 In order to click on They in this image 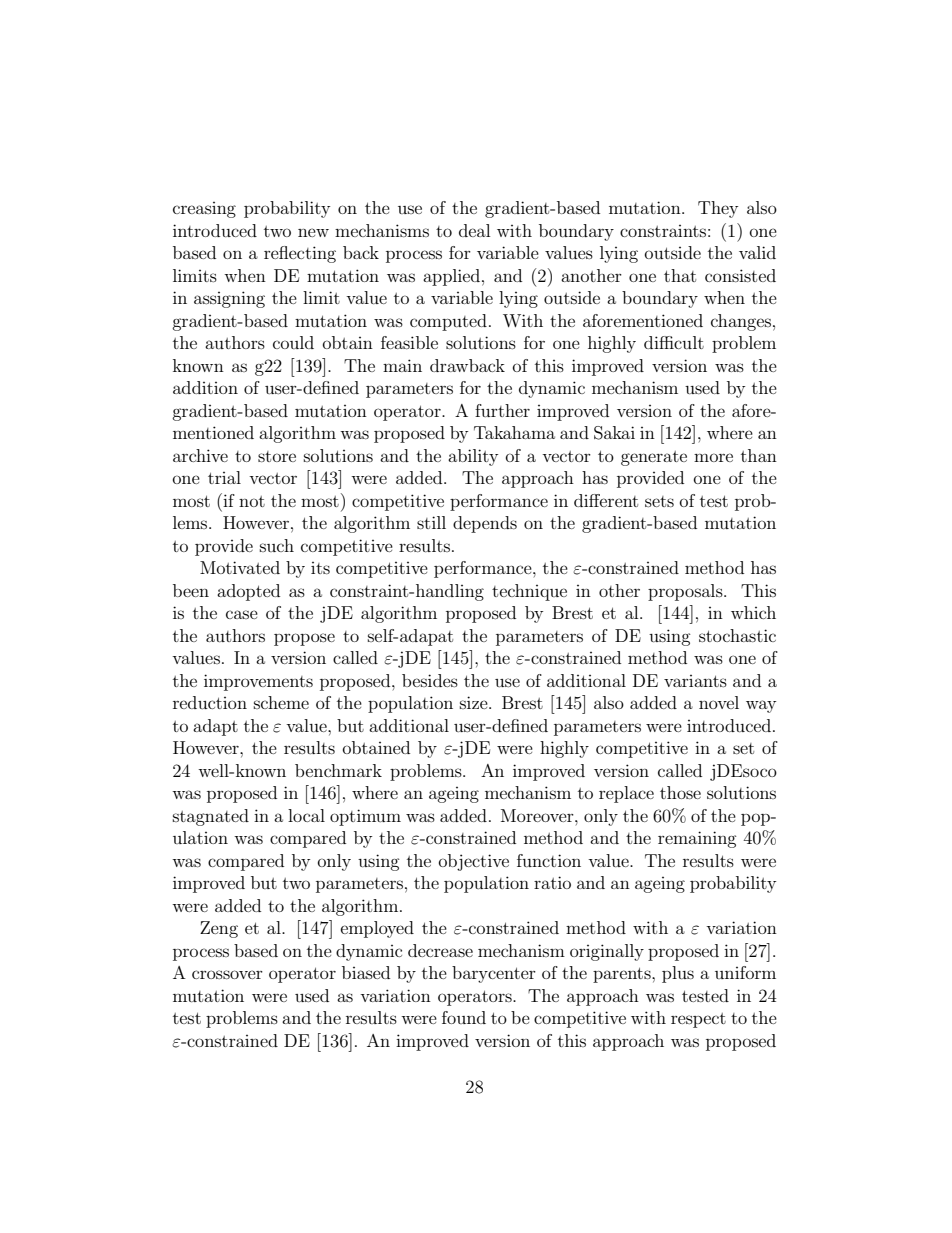, I will do `click(718, 209)`.
